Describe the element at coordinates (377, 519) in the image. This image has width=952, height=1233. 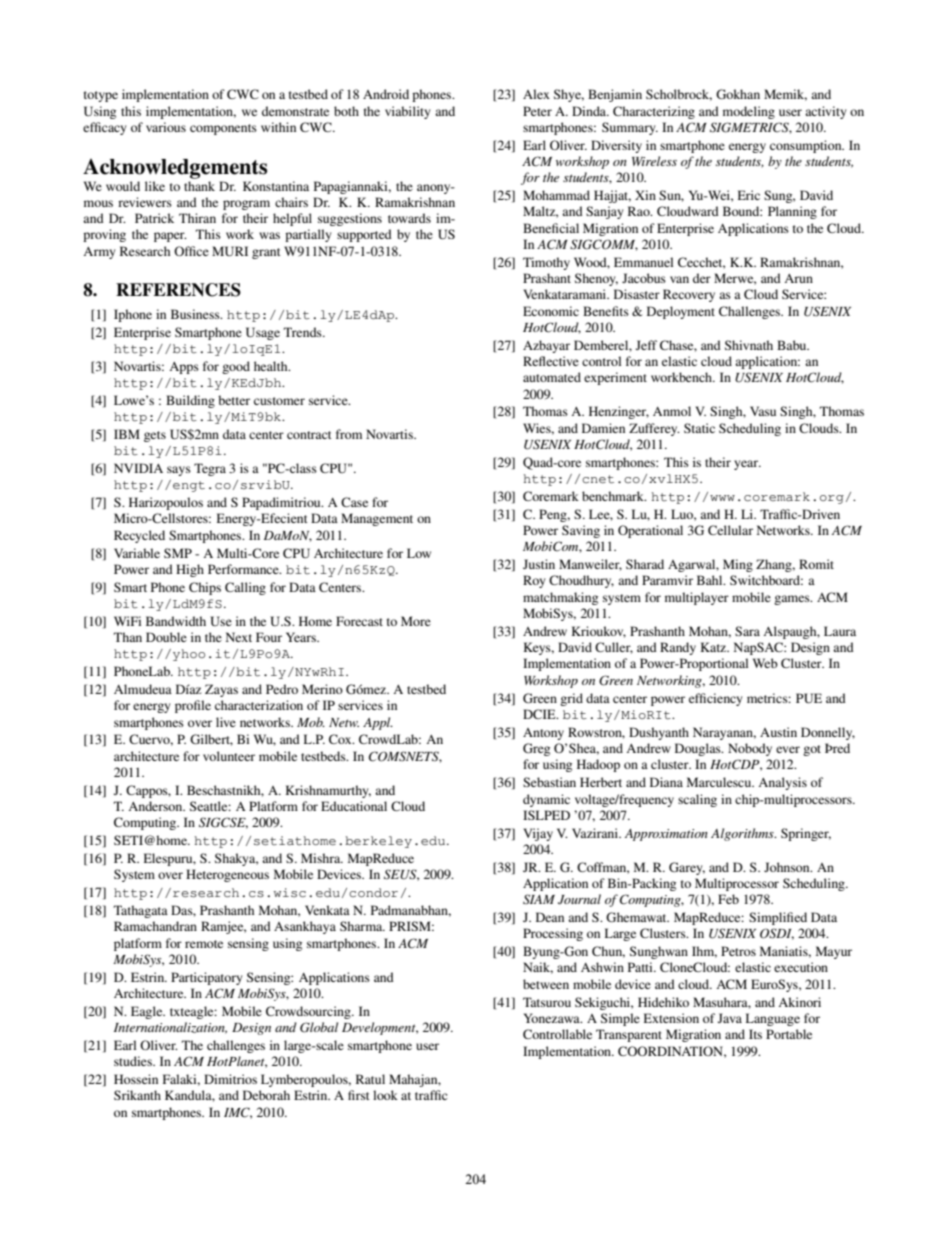
I see `Management` at that location.
